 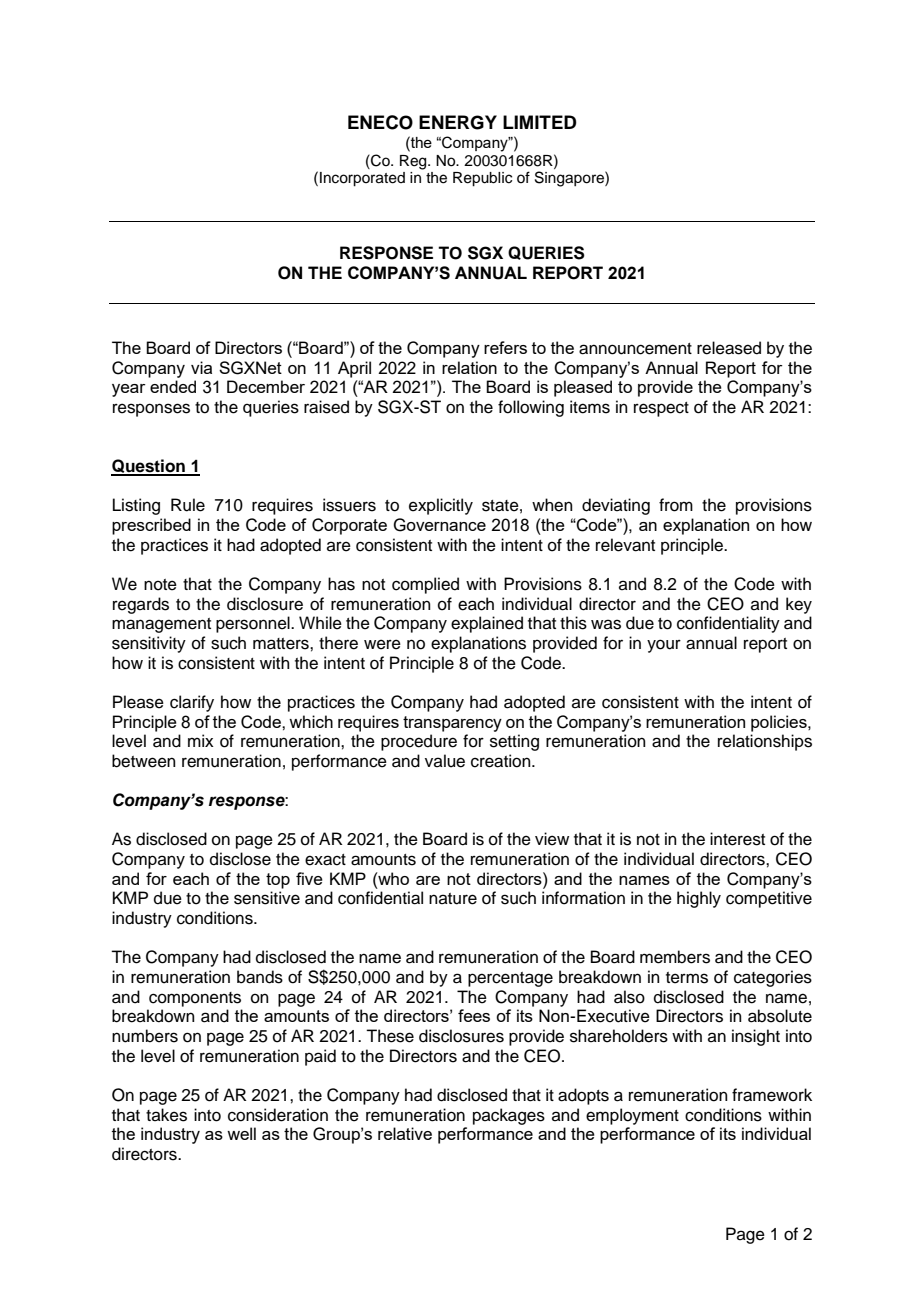 What do you see at coordinates (664, 646) in the page?
I see `your` at bounding box center [664, 646].
